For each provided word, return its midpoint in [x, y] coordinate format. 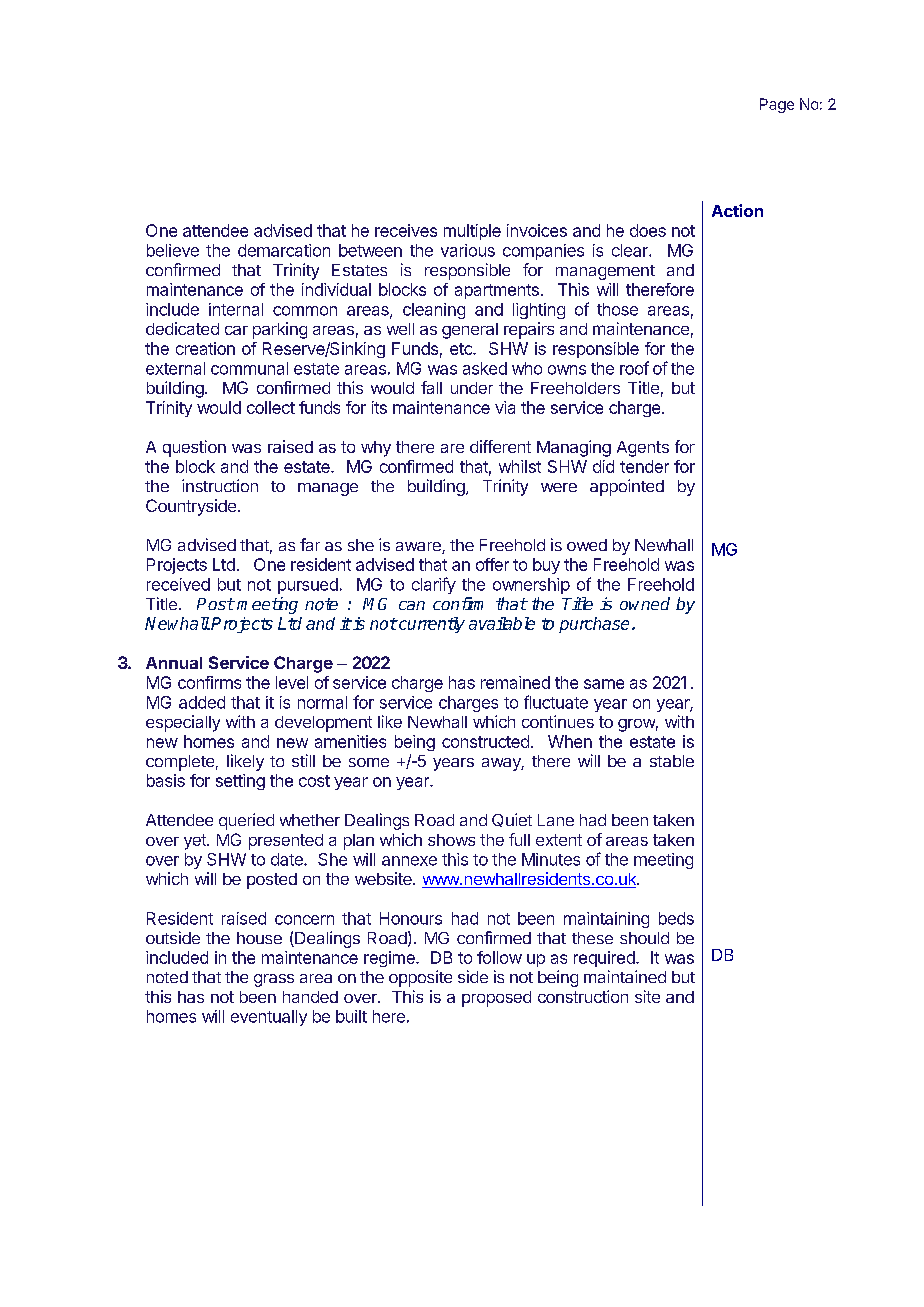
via [505, 407]
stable [672, 761]
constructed [485, 741]
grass [274, 980]
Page [777, 105]
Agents [643, 449]
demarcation [284, 250]
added [202, 702]
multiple [472, 232]
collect [271, 407]
